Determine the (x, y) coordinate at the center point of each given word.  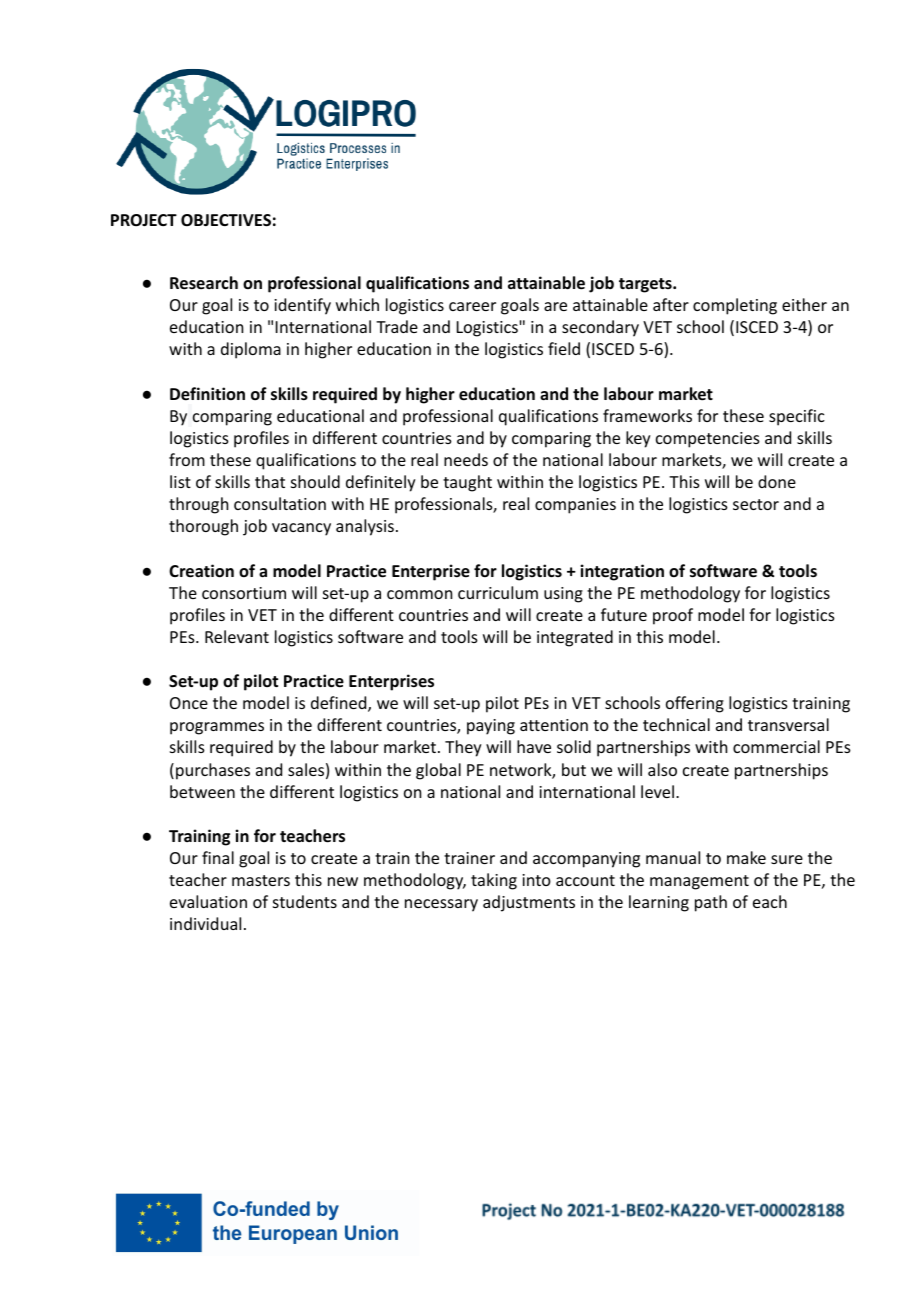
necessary (441, 905)
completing (735, 306)
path (711, 903)
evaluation (208, 901)
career (472, 306)
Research (204, 283)
